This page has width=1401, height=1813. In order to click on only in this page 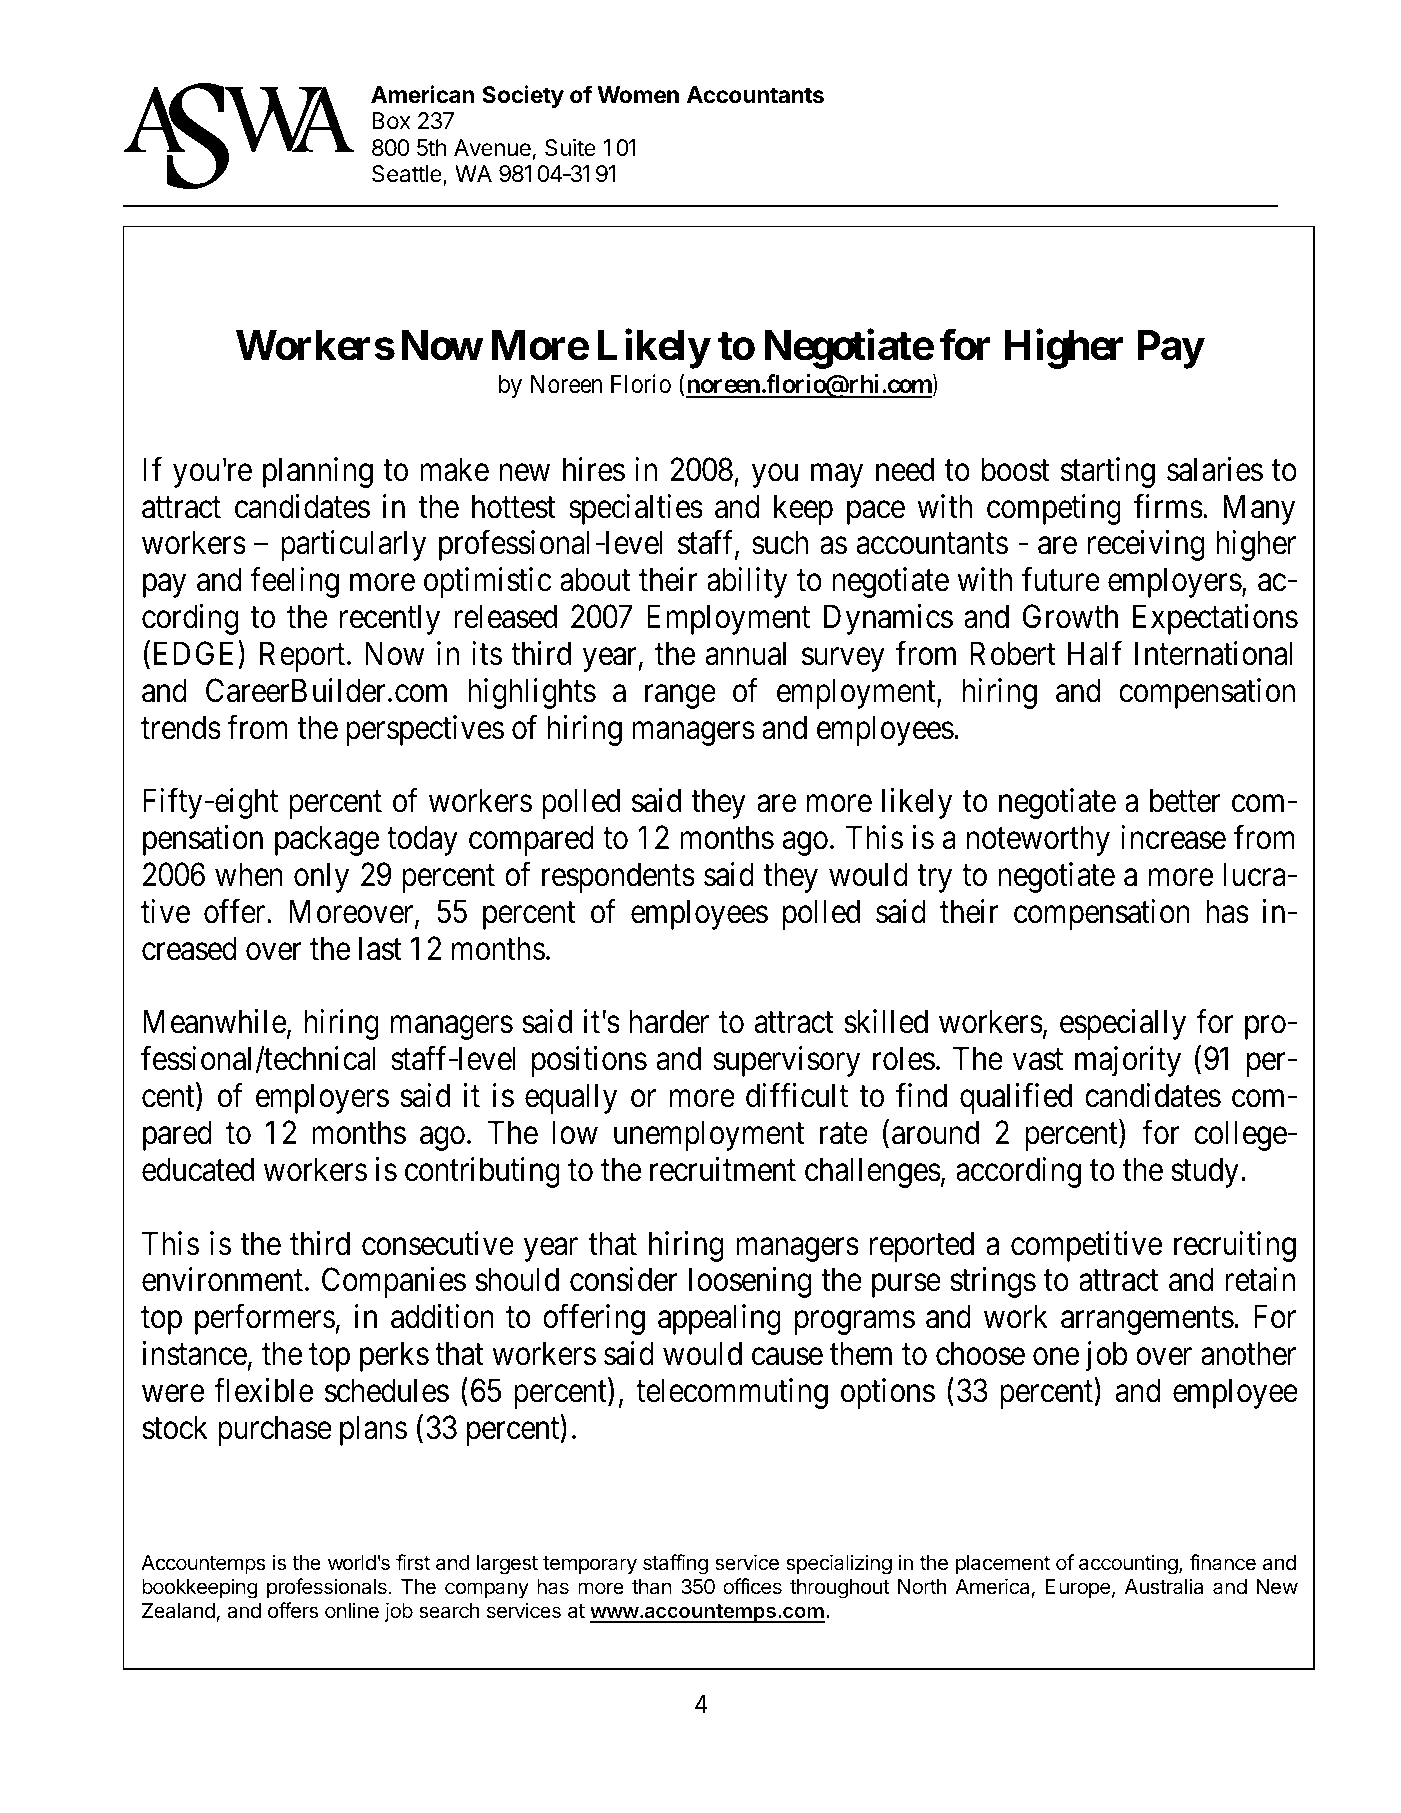, I will do `click(321, 877)`.
